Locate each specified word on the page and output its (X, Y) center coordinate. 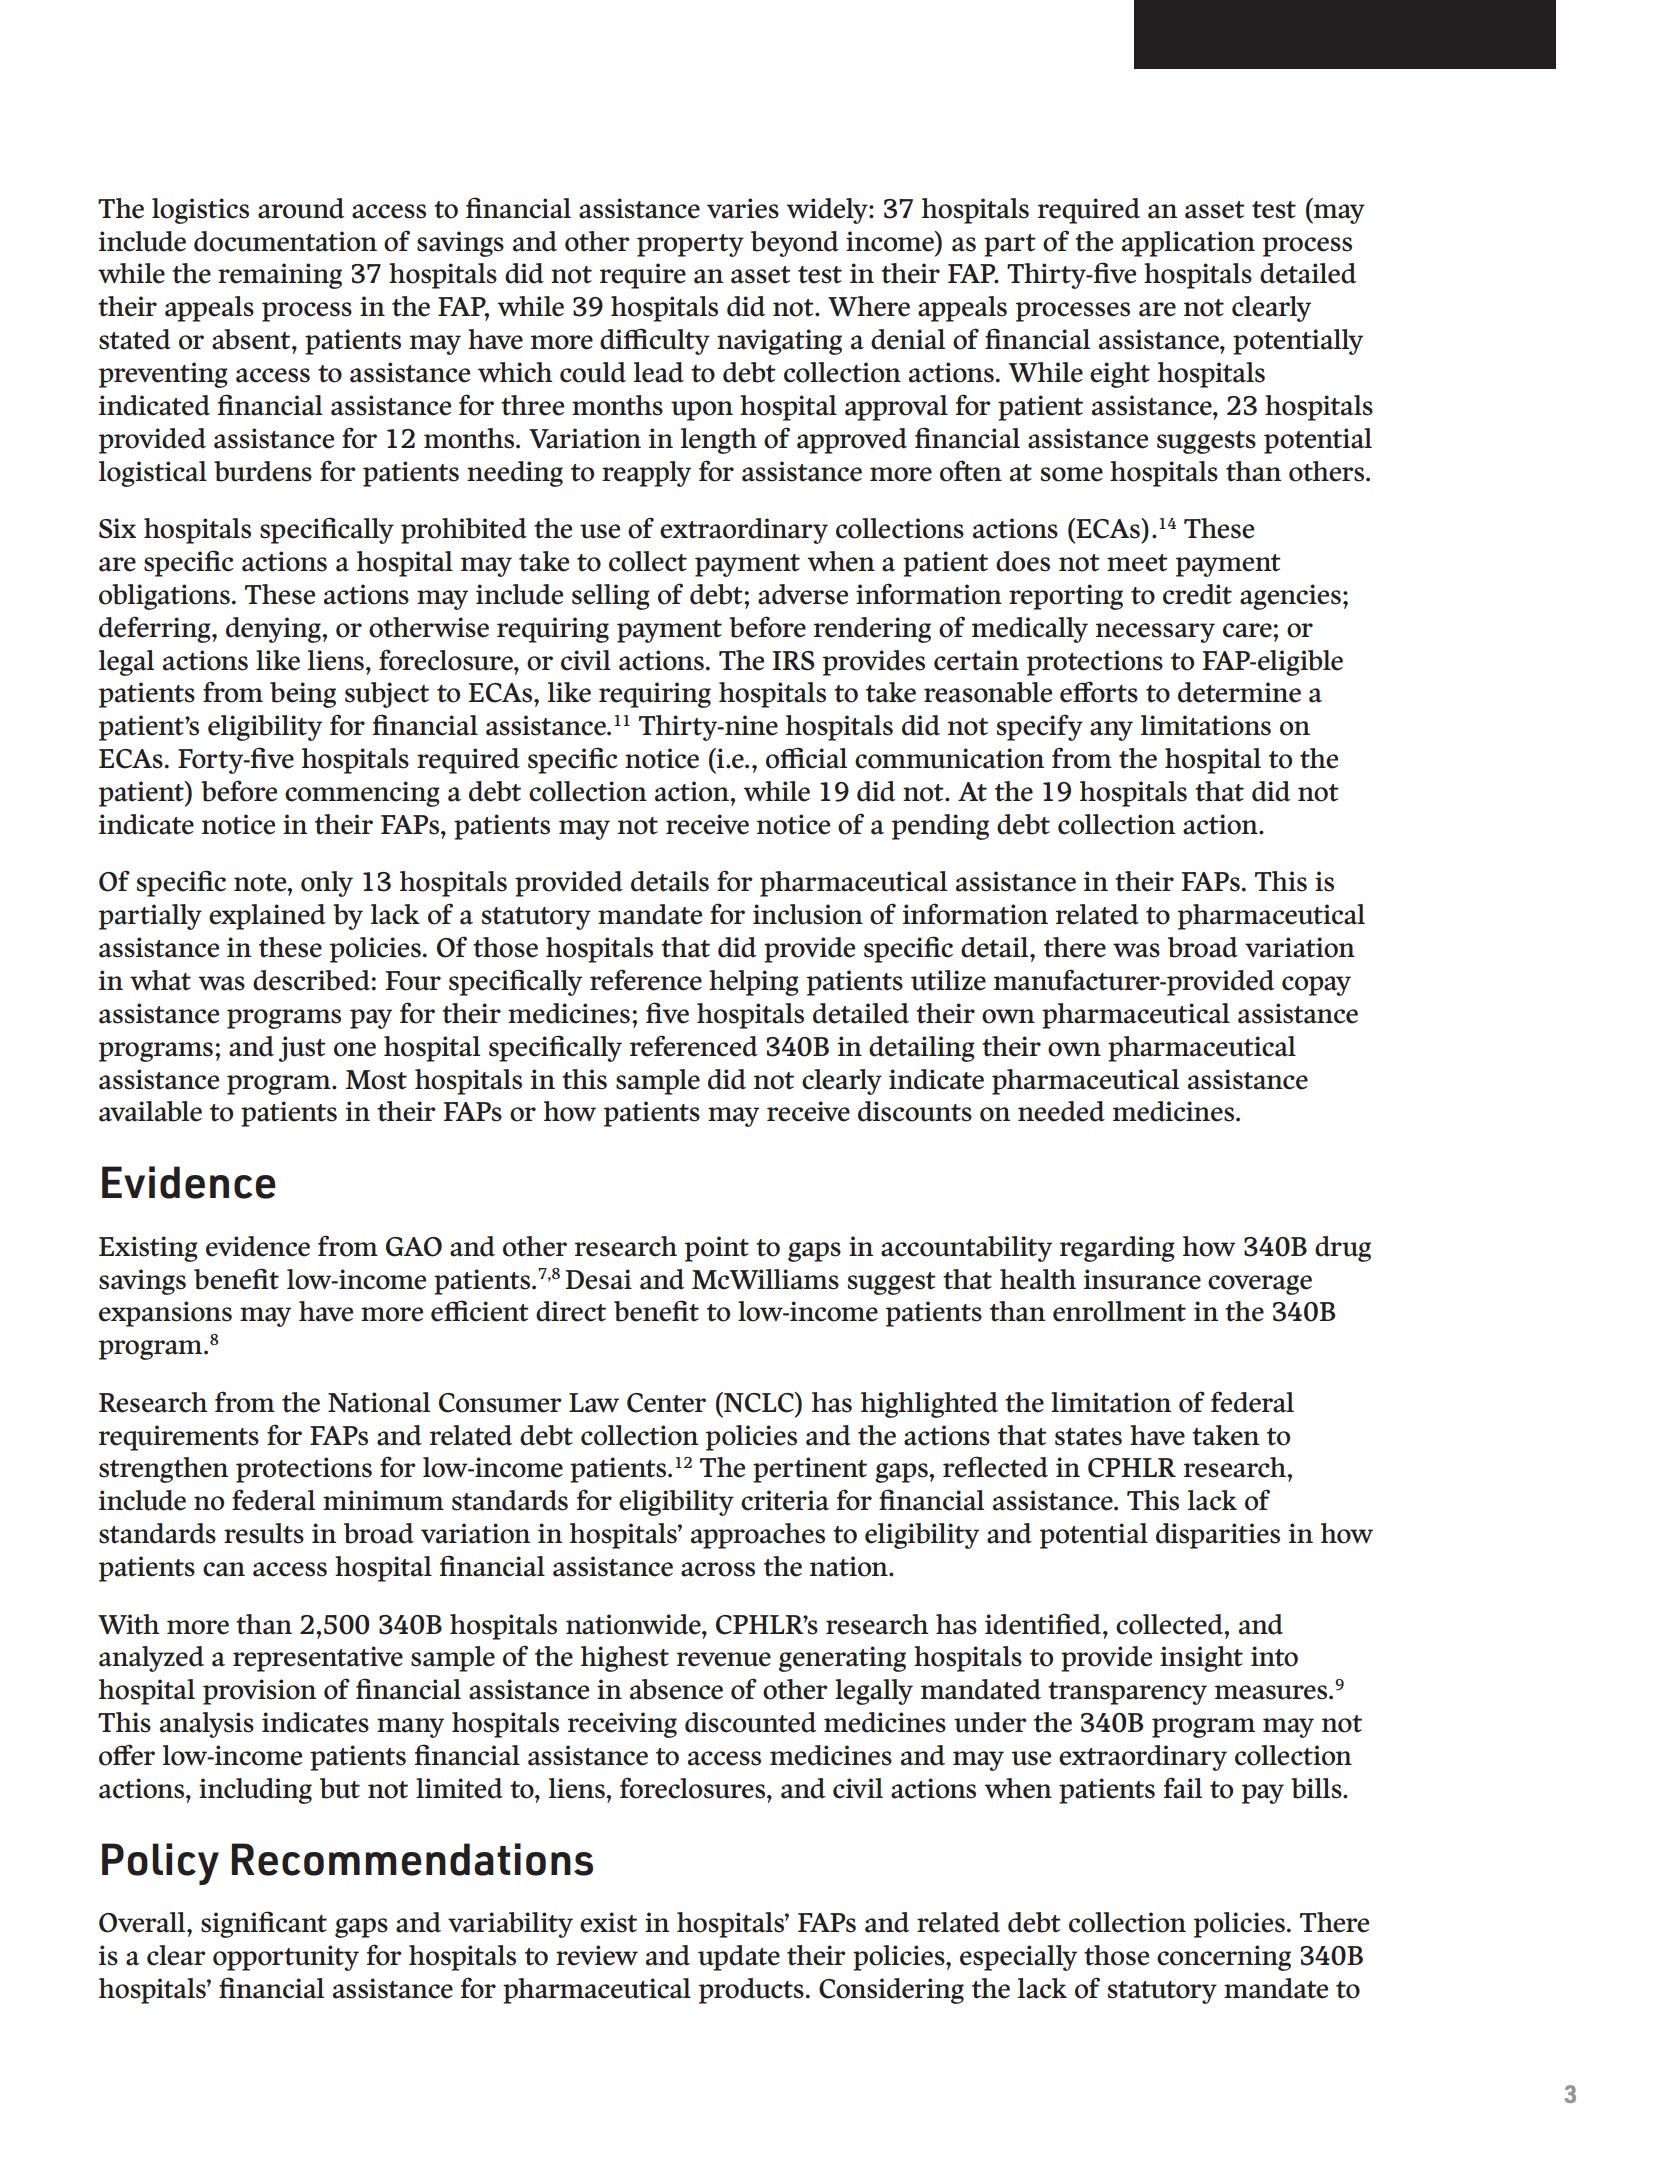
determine (1239, 692)
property (690, 245)
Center (666, 1403)
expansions (165, 1314)
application (1188, 244)
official (806, 758)
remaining (280, 276)
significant (264, 1924)
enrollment (1119, 1311)
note (261, 883)
